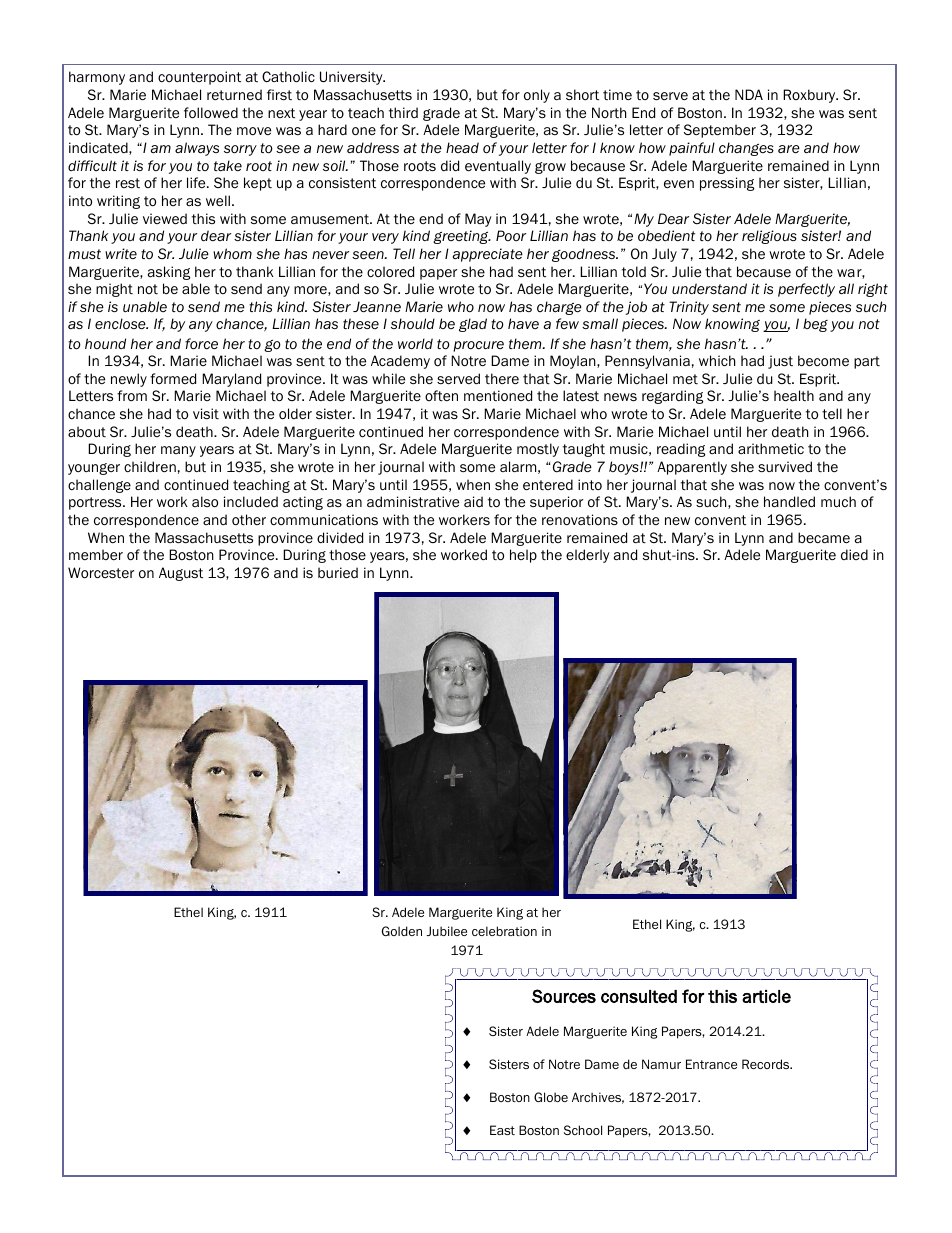 The height and width of the image is (1233, 952). I want to click on August, so click(181, 574).
